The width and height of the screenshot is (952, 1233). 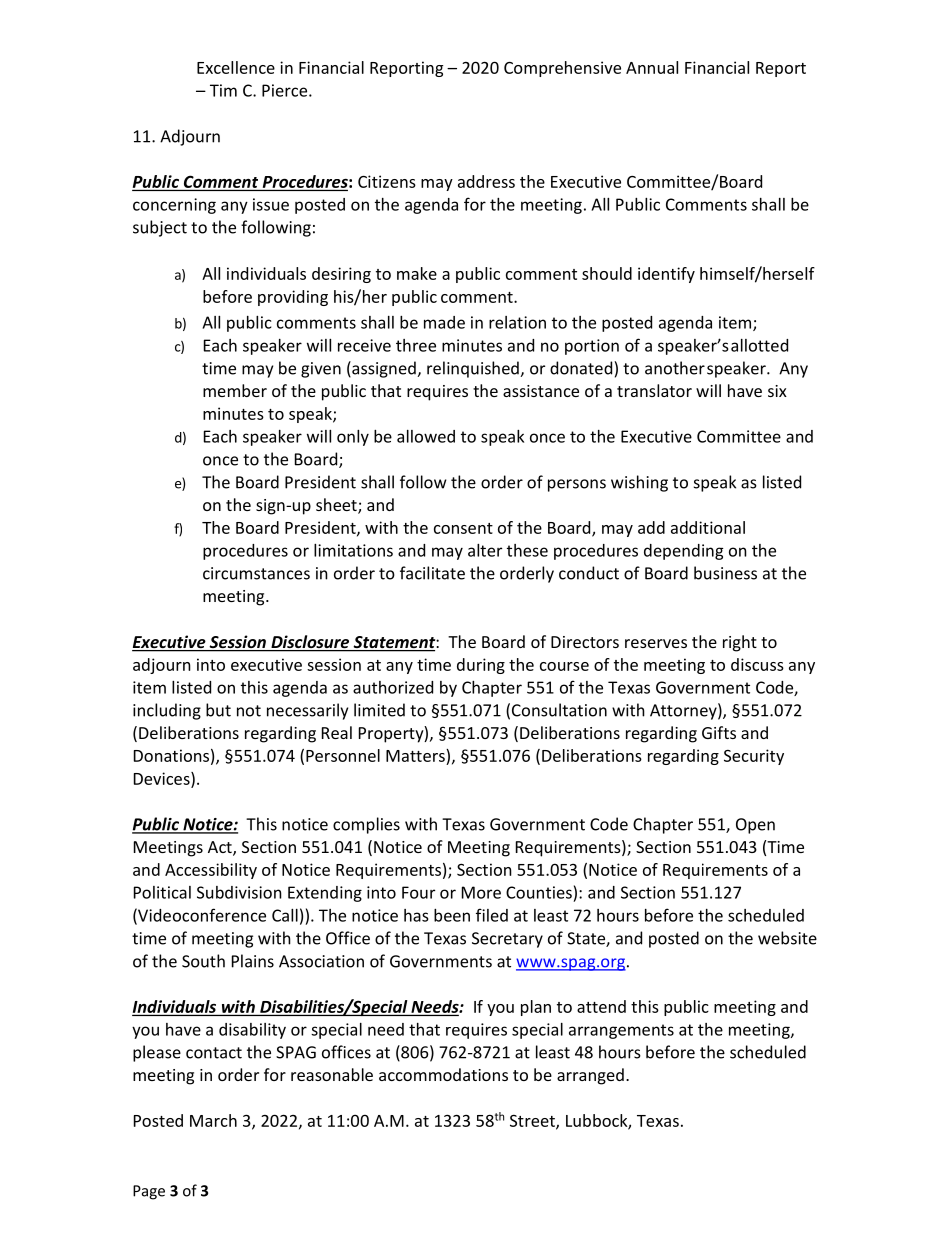 I want to click on right, so click(x=740, y=643).
